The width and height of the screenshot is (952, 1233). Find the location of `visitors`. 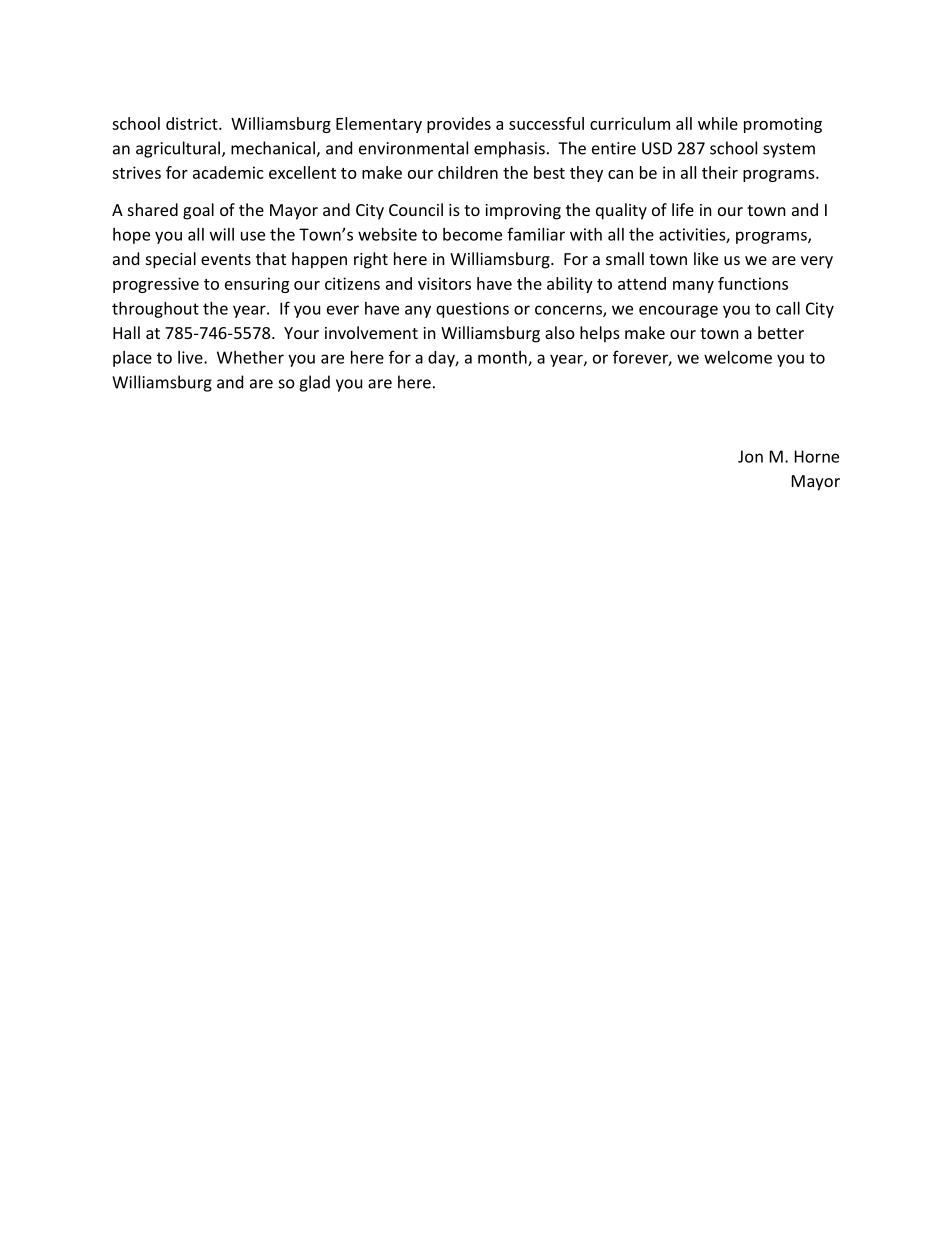

visitors is located at coordinates (444, 283).
